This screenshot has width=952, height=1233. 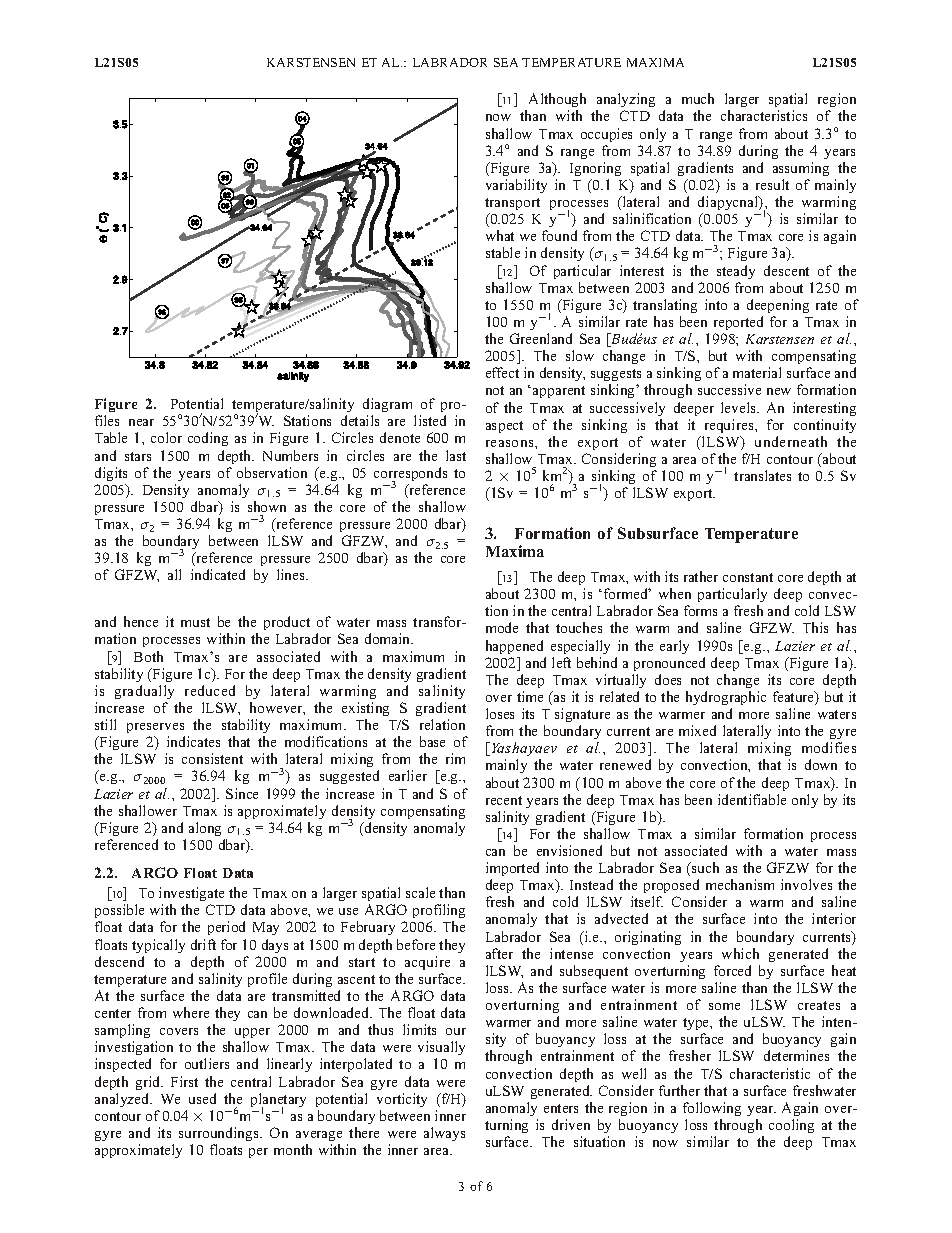 I want to click on variability, so click(x=516, y=186).
